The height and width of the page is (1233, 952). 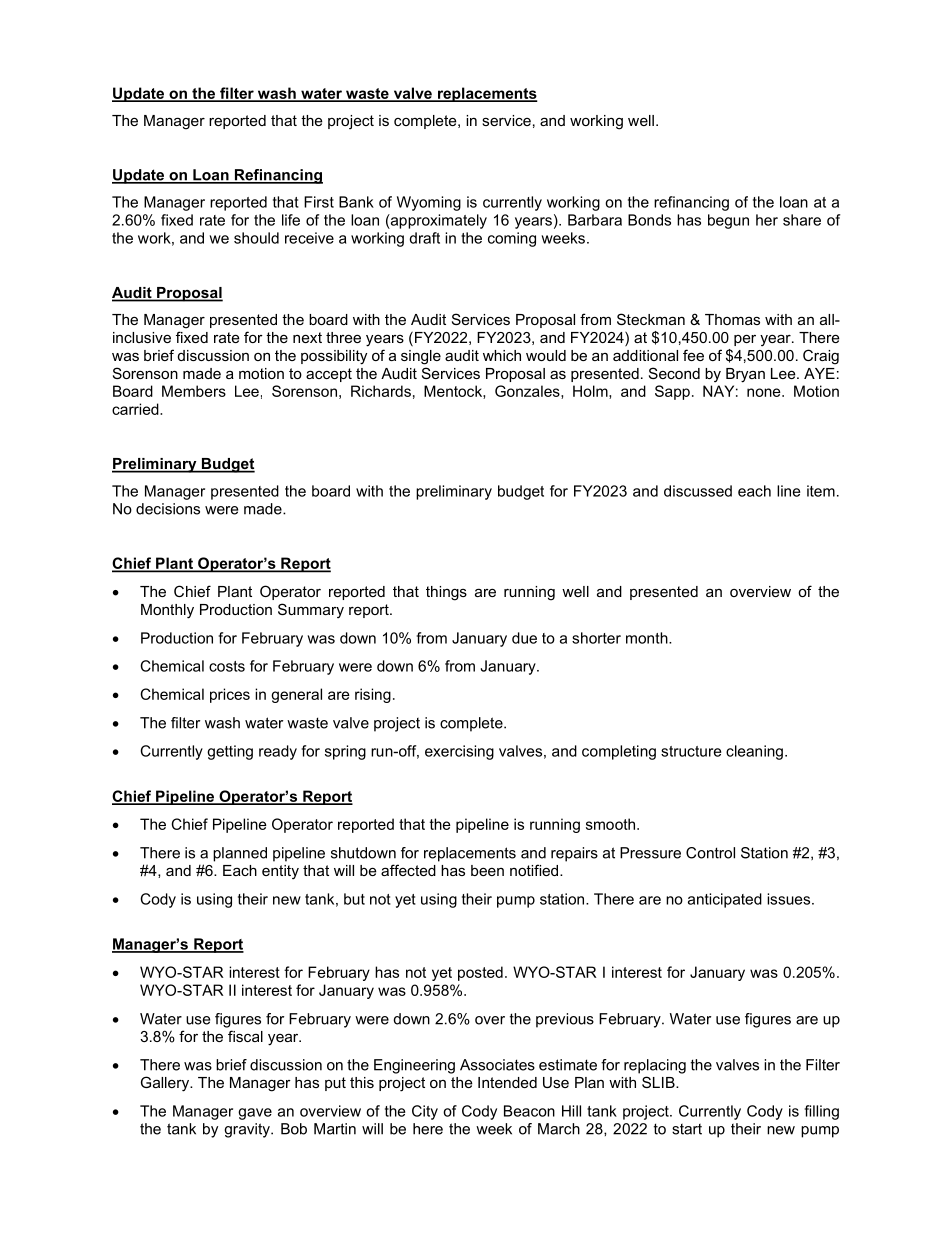 I want to click on things, so click(x=446, y=593).
